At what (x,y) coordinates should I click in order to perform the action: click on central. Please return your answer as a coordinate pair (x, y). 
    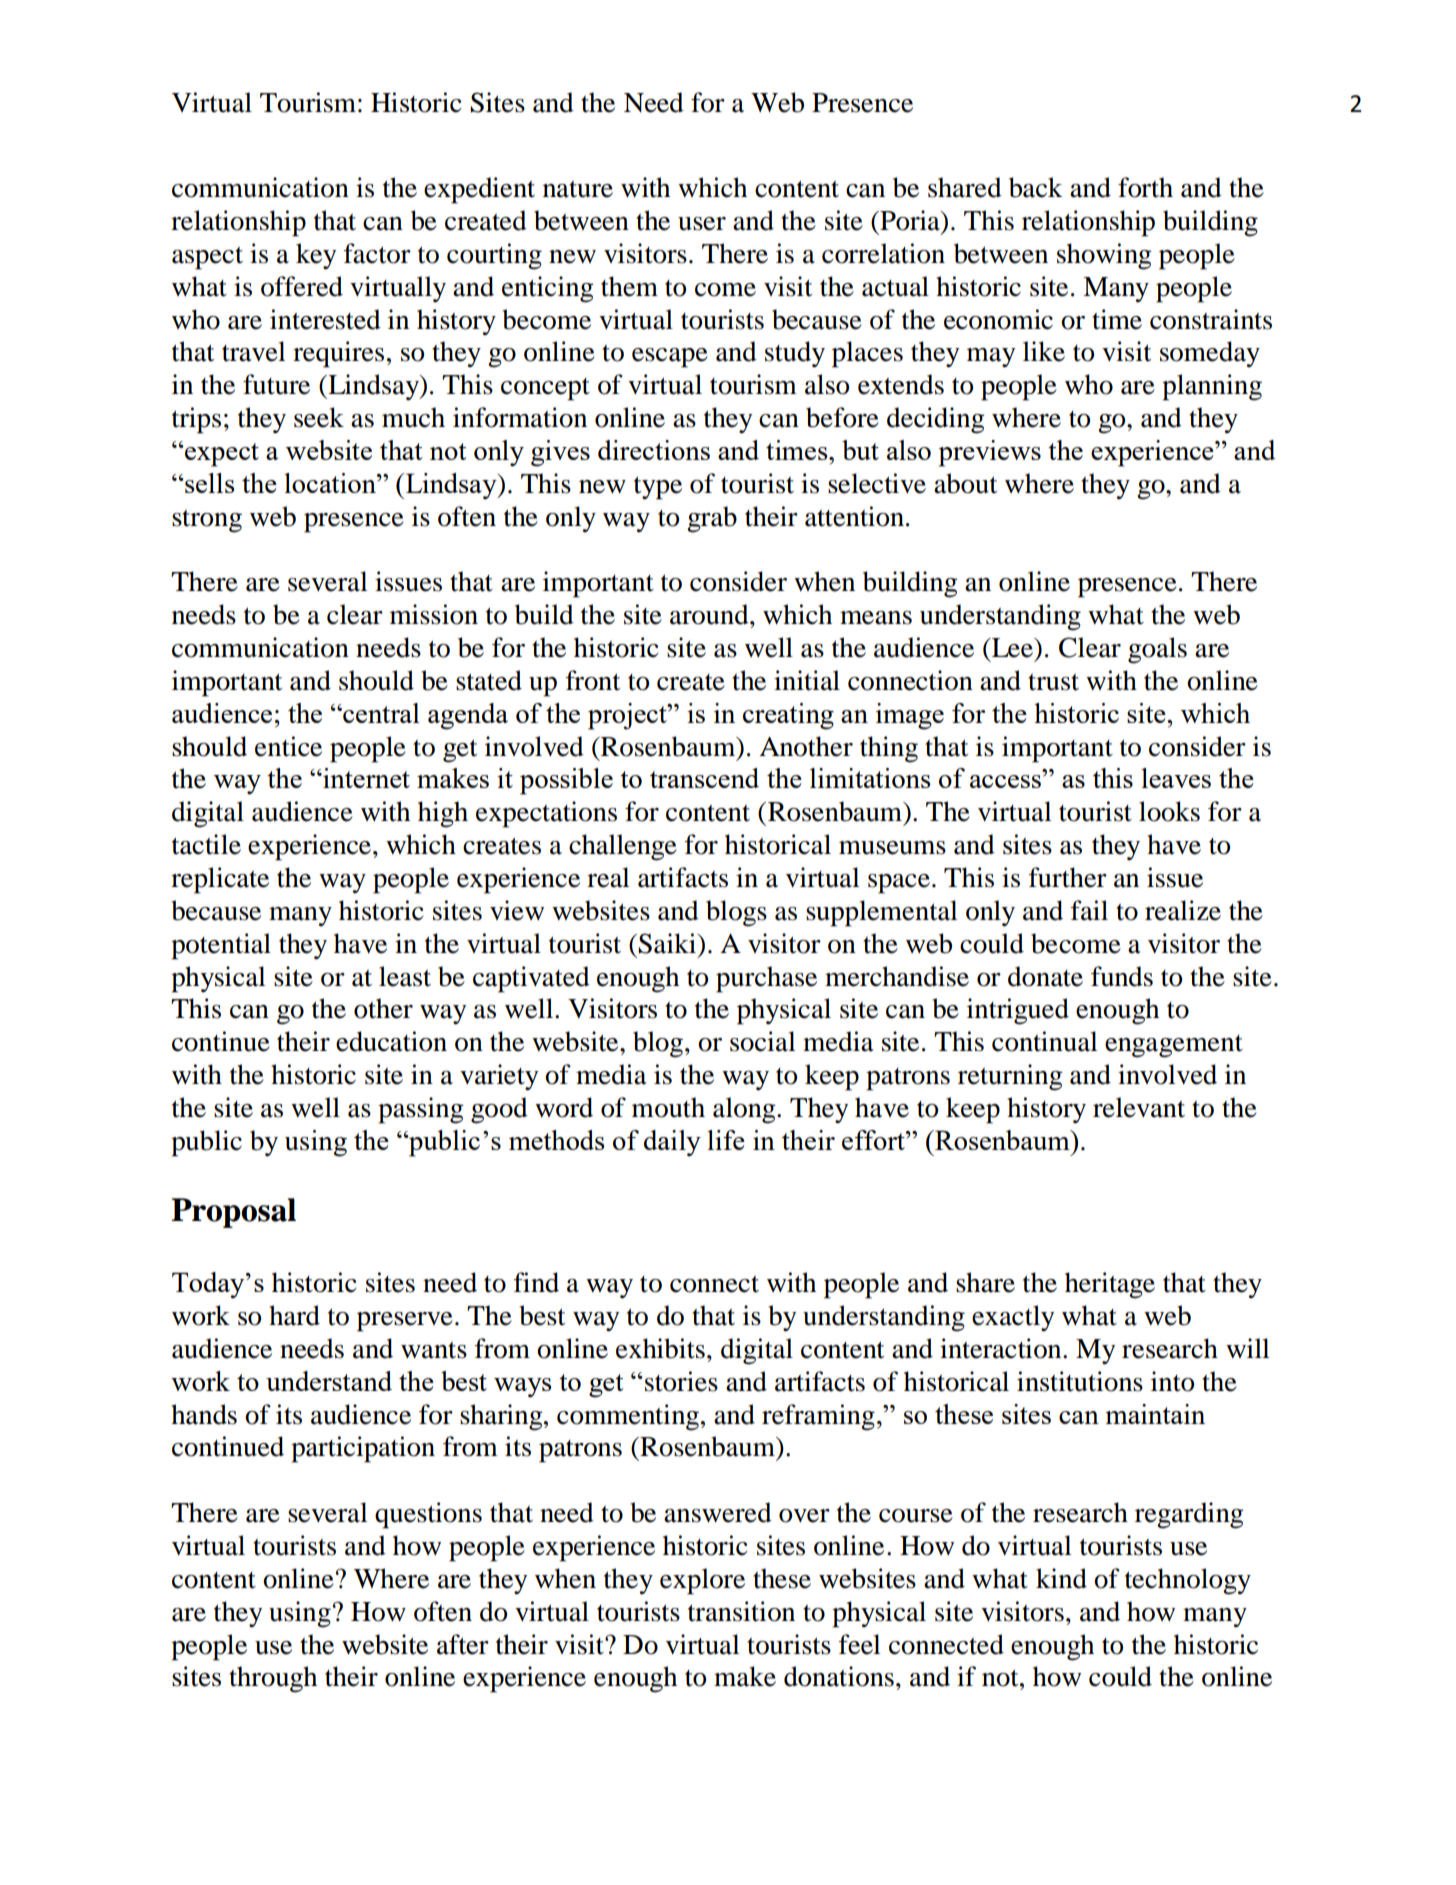
    Looking at the image, I should click on (380, 713).
